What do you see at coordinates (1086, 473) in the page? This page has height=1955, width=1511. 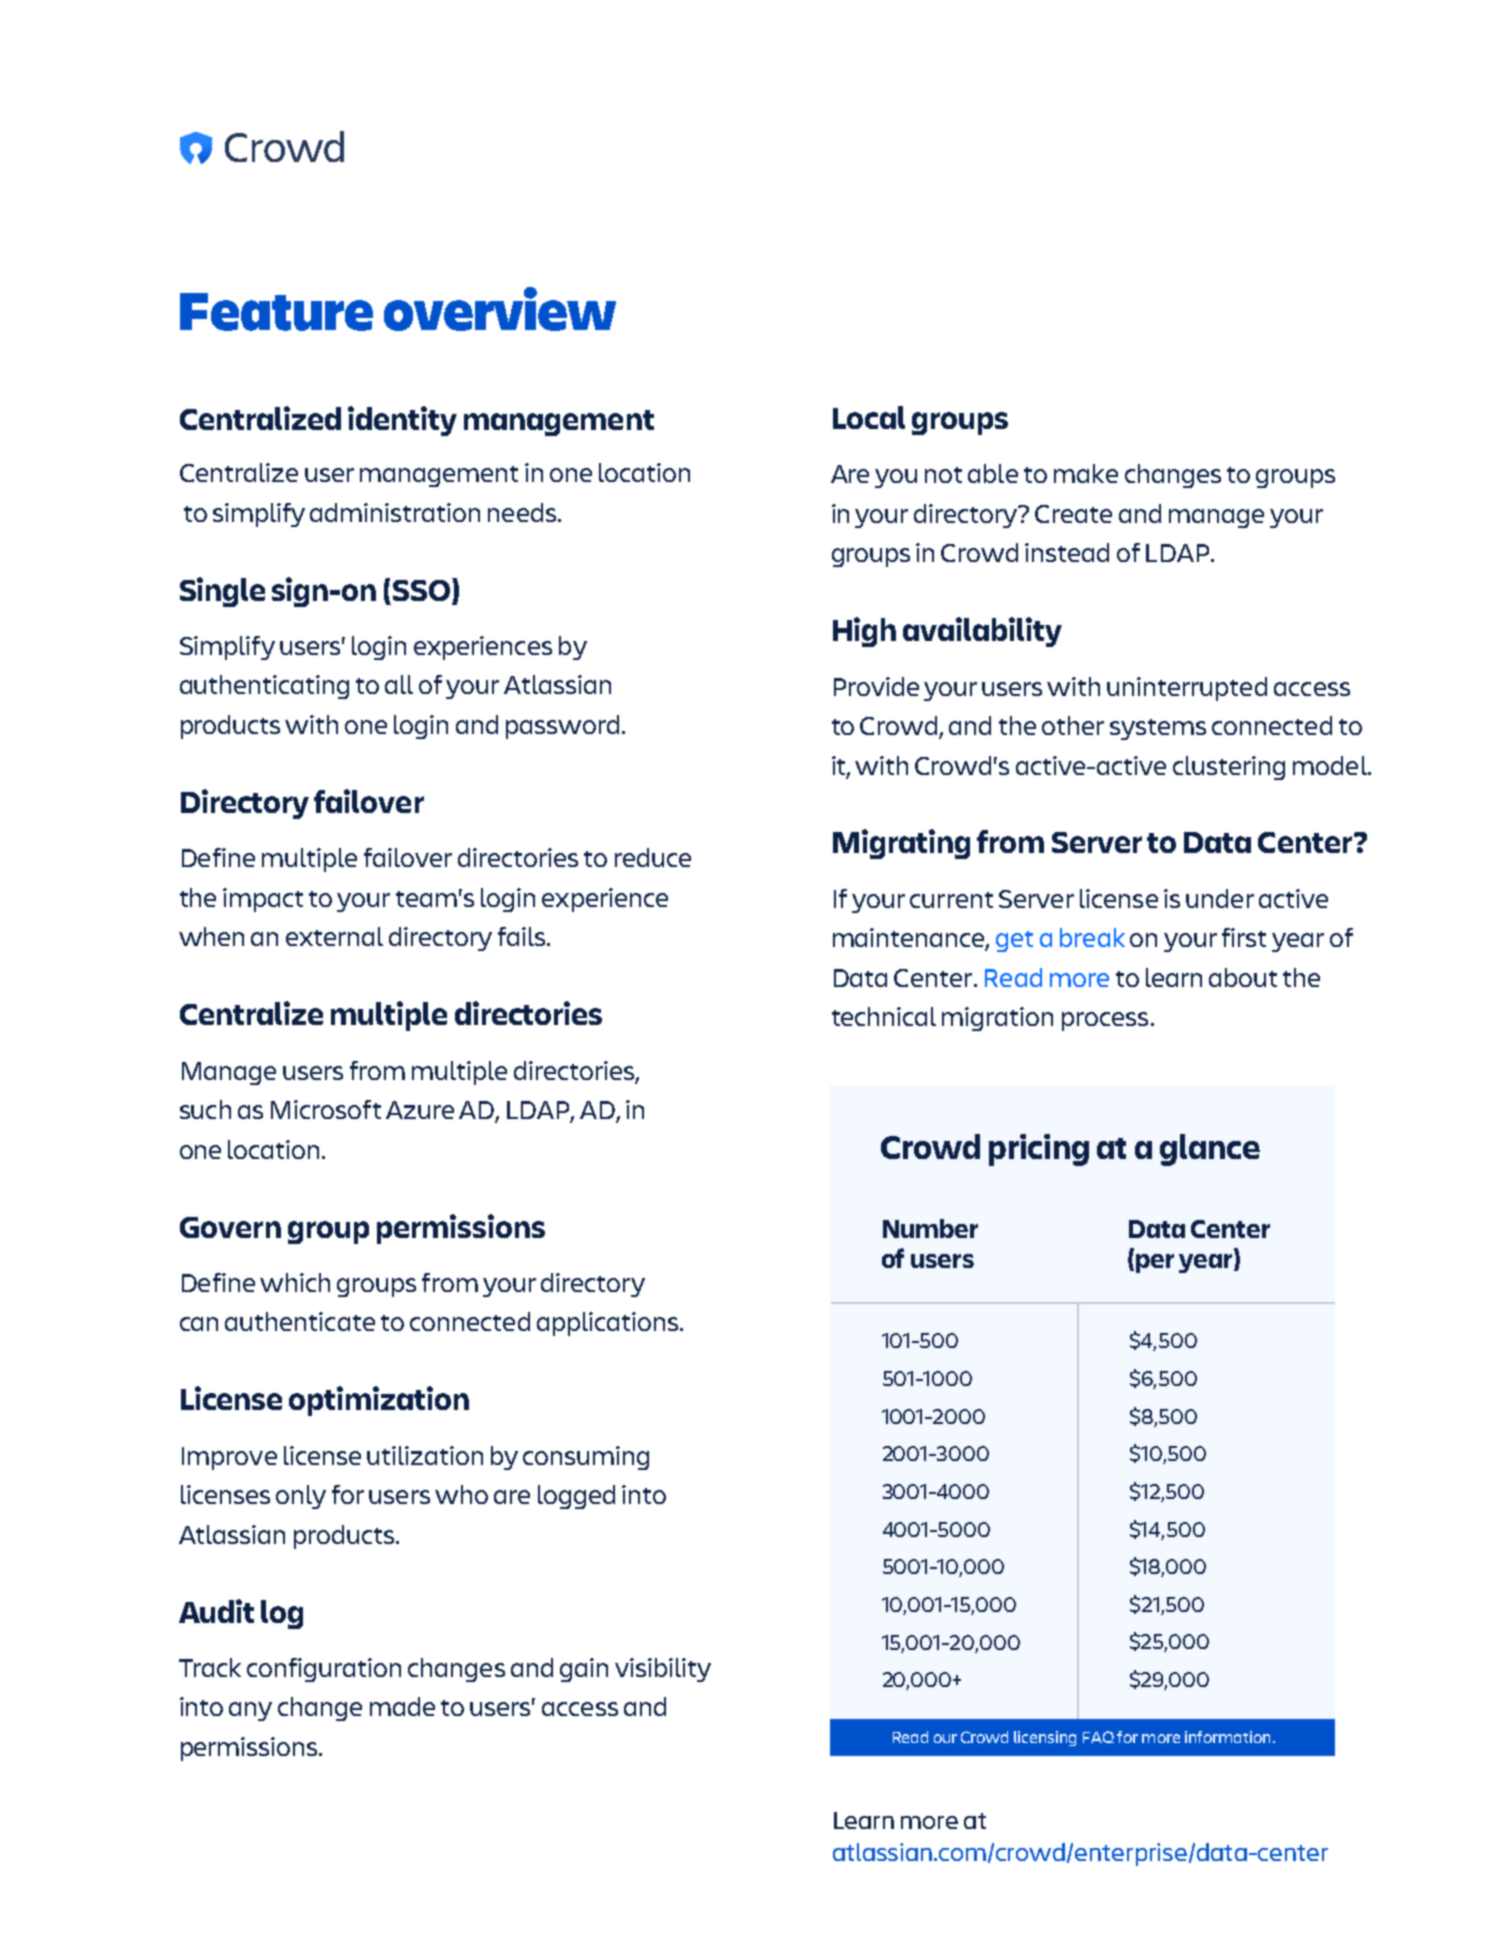 I see `make` at bounding box center [1086, 473].
